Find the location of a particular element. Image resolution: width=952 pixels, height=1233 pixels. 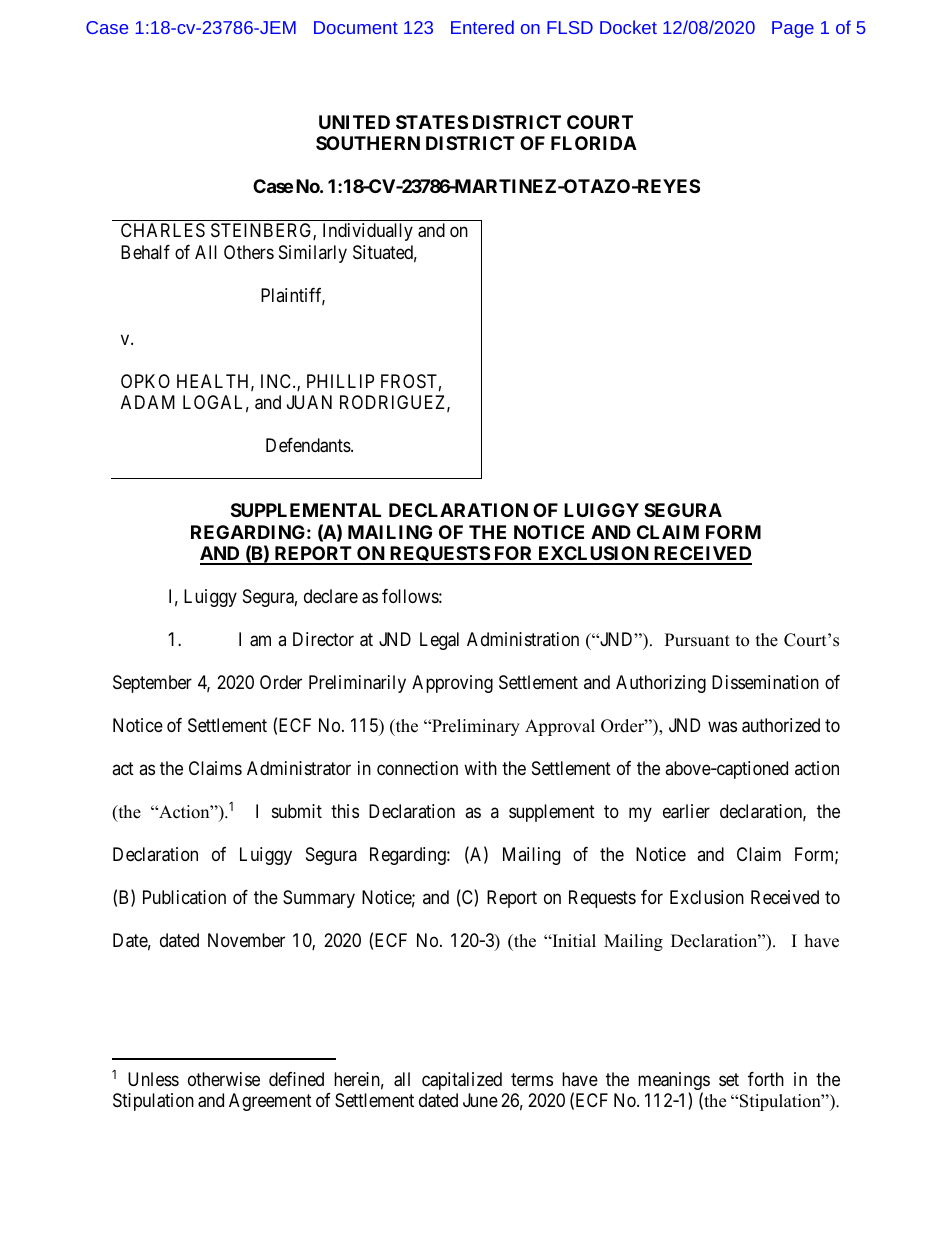

earlier is located at coordinates (686, 811).
